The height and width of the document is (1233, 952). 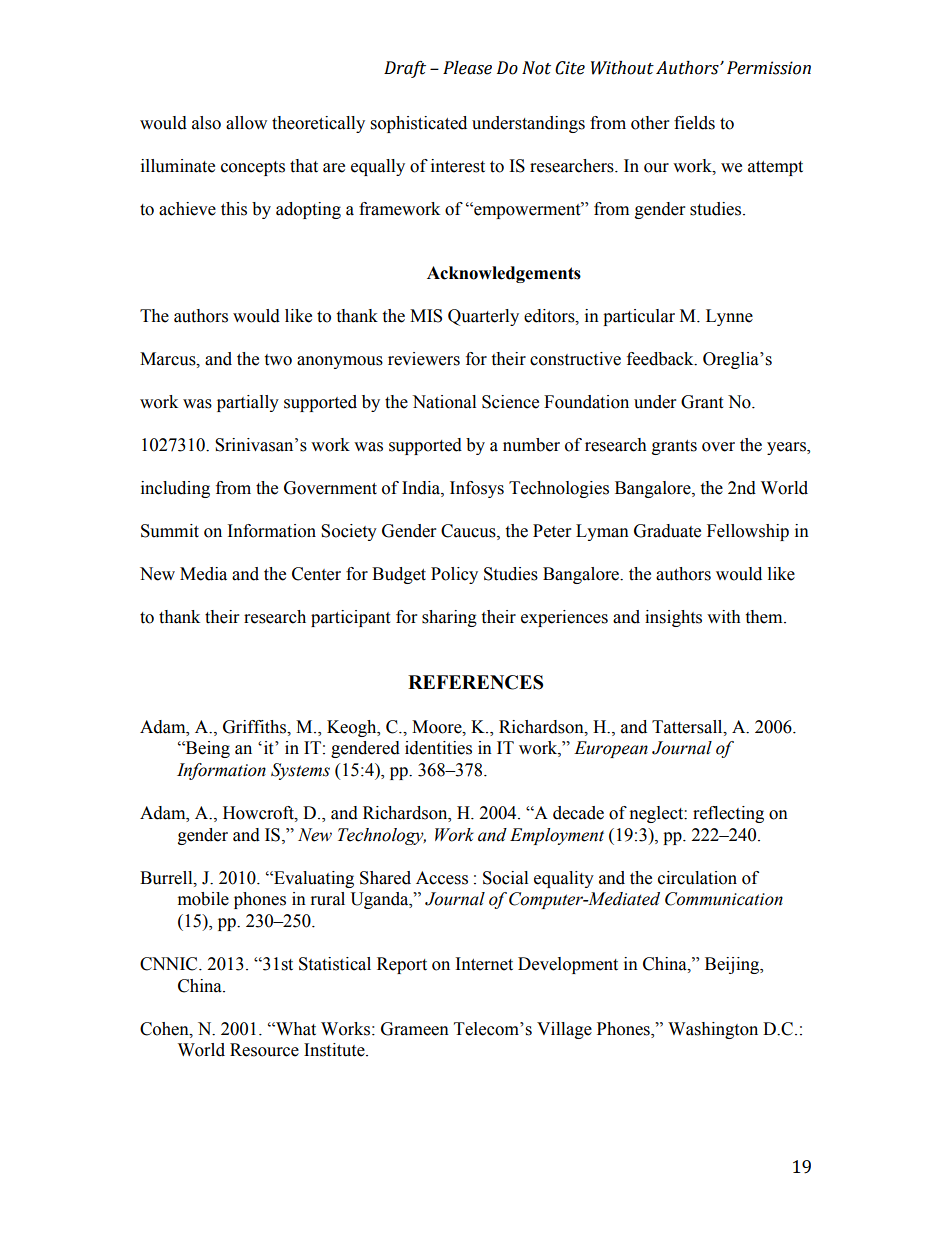 What do you see at coordinates (454, 575) in the document?
I see `Policy` at bounding box center [454, 575].
